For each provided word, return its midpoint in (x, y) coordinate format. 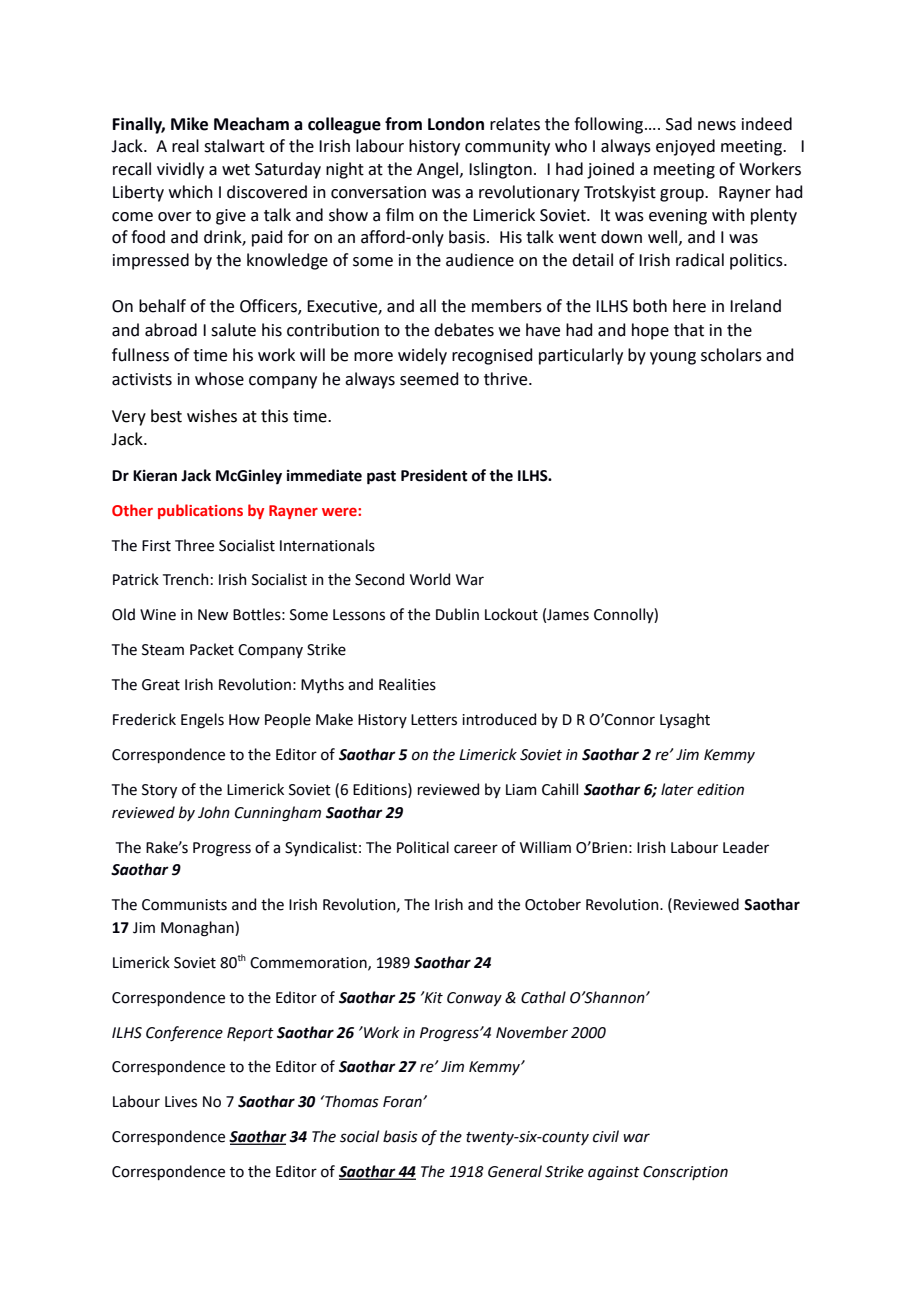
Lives (181, 1102)
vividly (180, 170)
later (677, 789)
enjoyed (685, 147)
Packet (212, 649)
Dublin (457, 614)
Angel (439, 170)
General (515, 1171)
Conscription (685, 1173)
